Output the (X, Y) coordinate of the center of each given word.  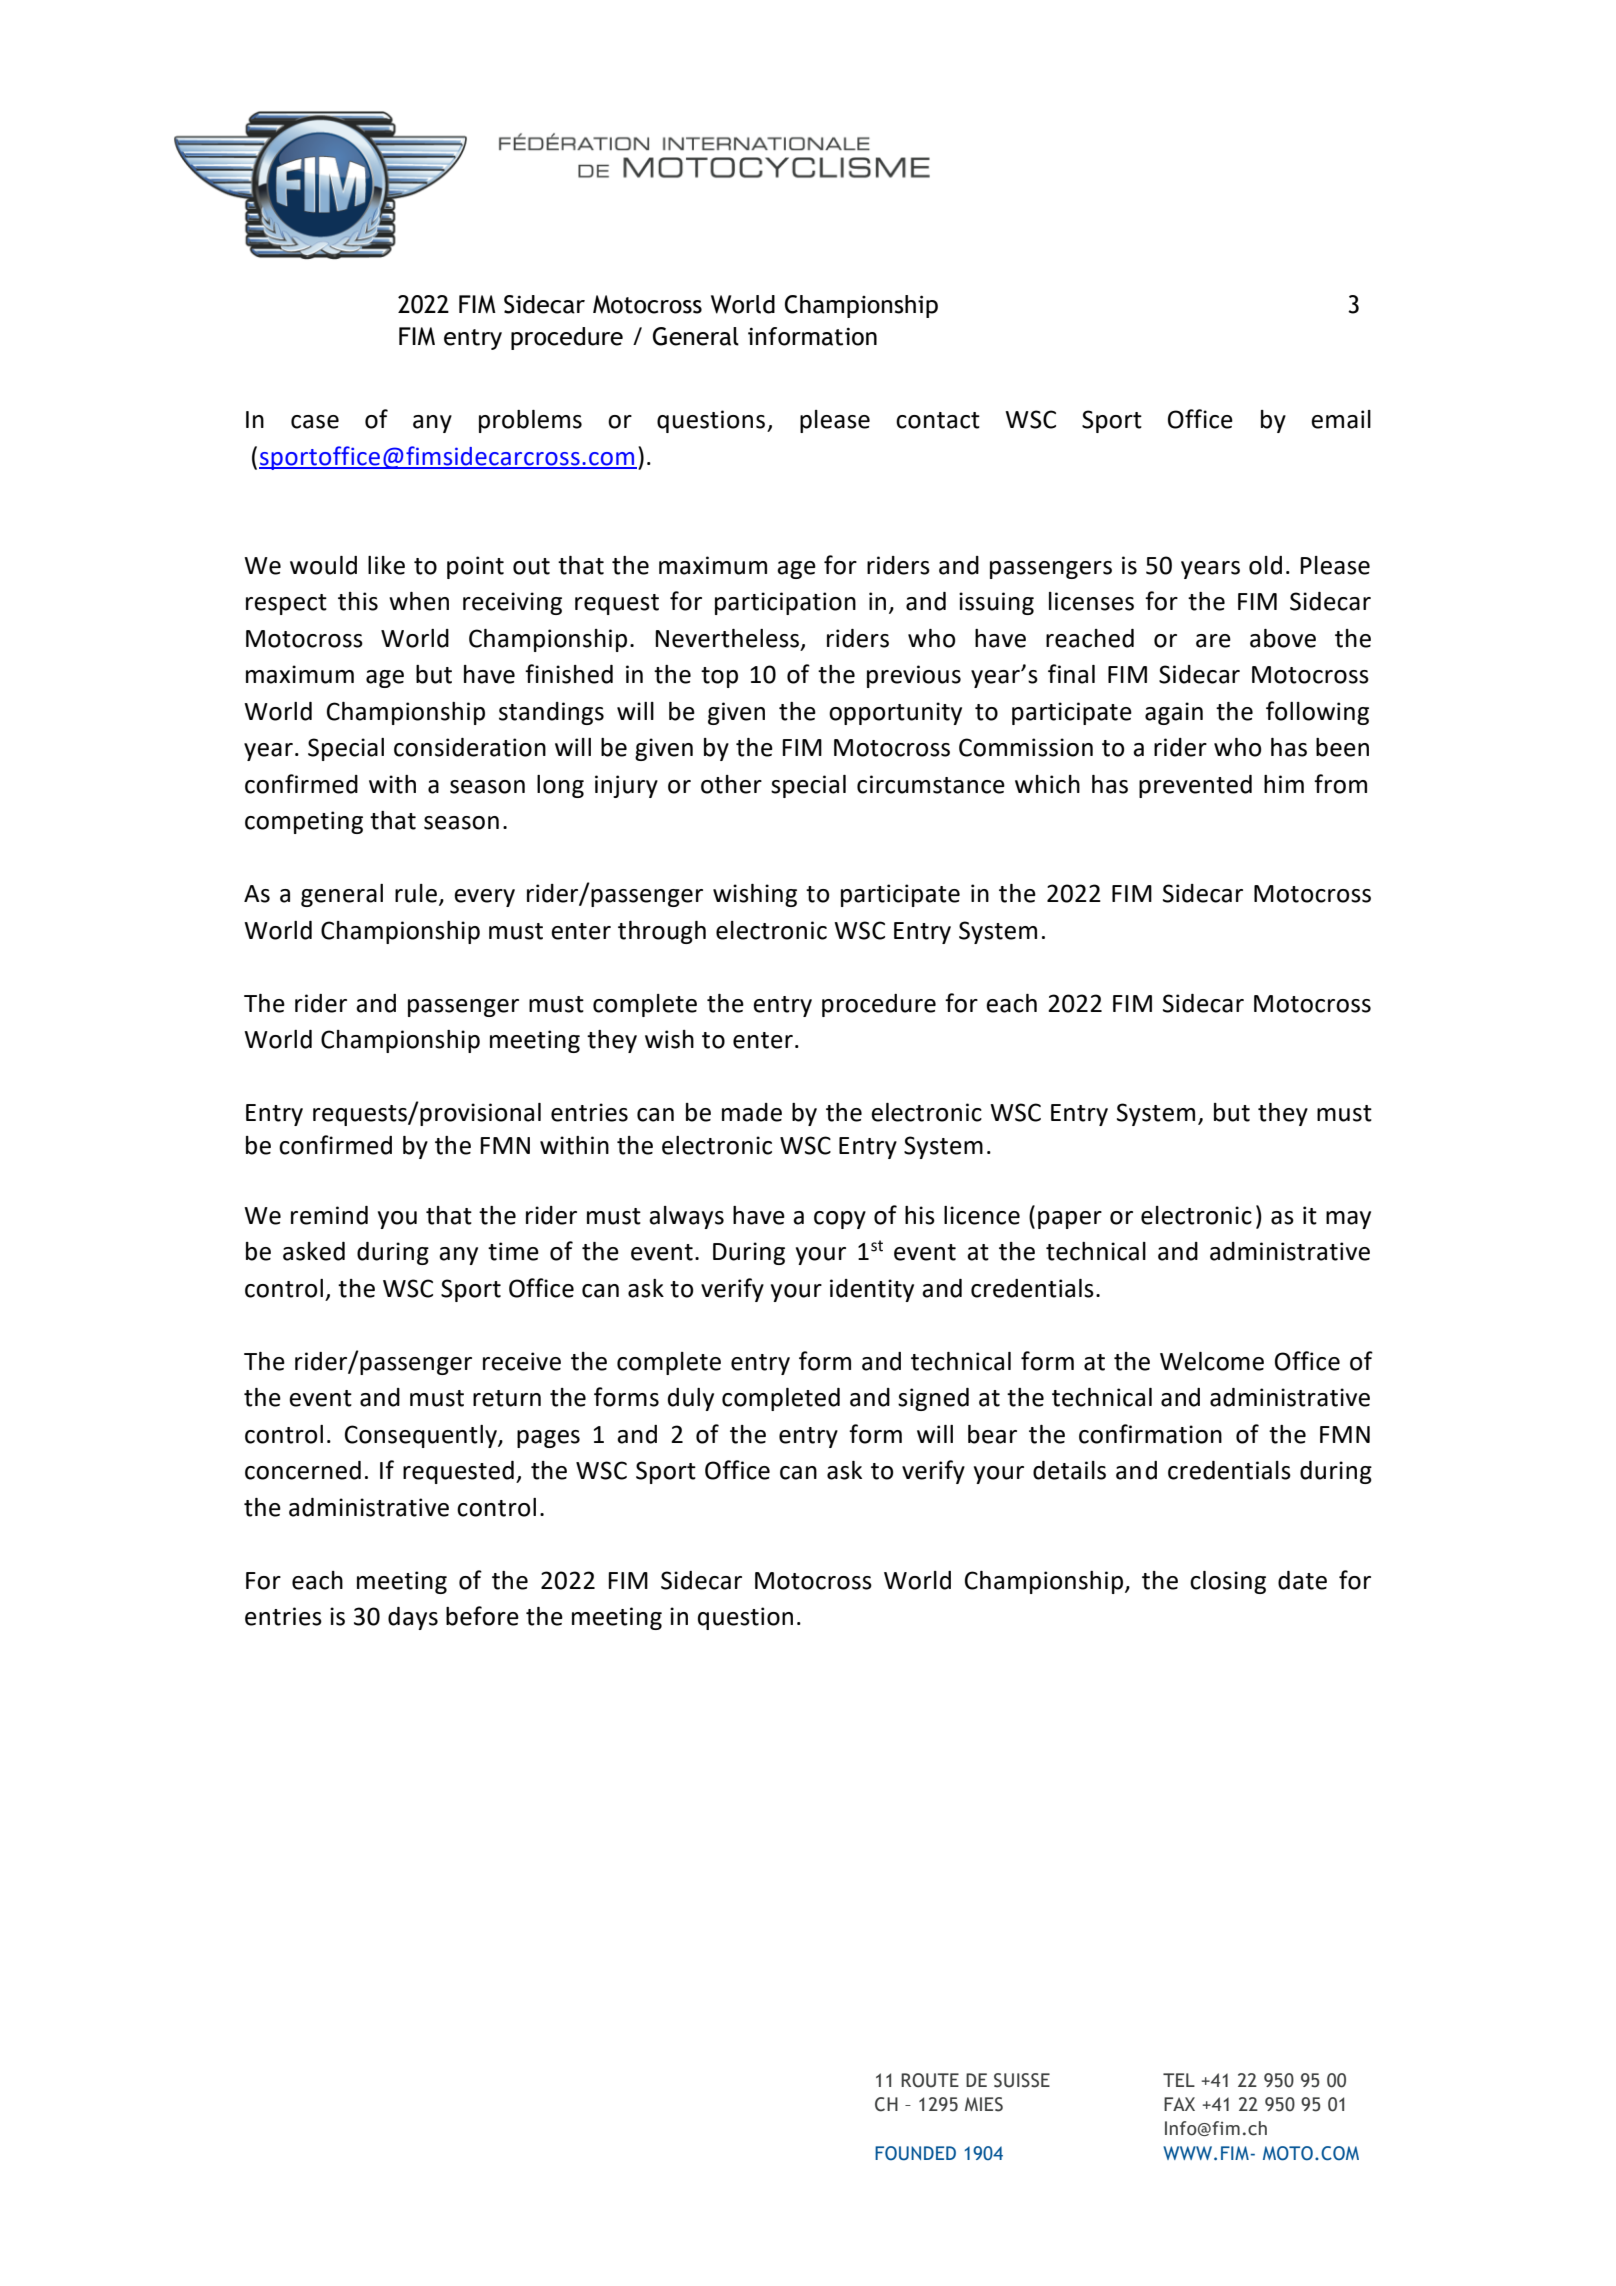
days (413, 1618)
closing (1228, 1582)
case (315, 422)
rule (416, 893)
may (1348, 1220)
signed (933, 1399)
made (752, 1112)
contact (938, 420)
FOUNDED (915, 2153)
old (1265, 565)
